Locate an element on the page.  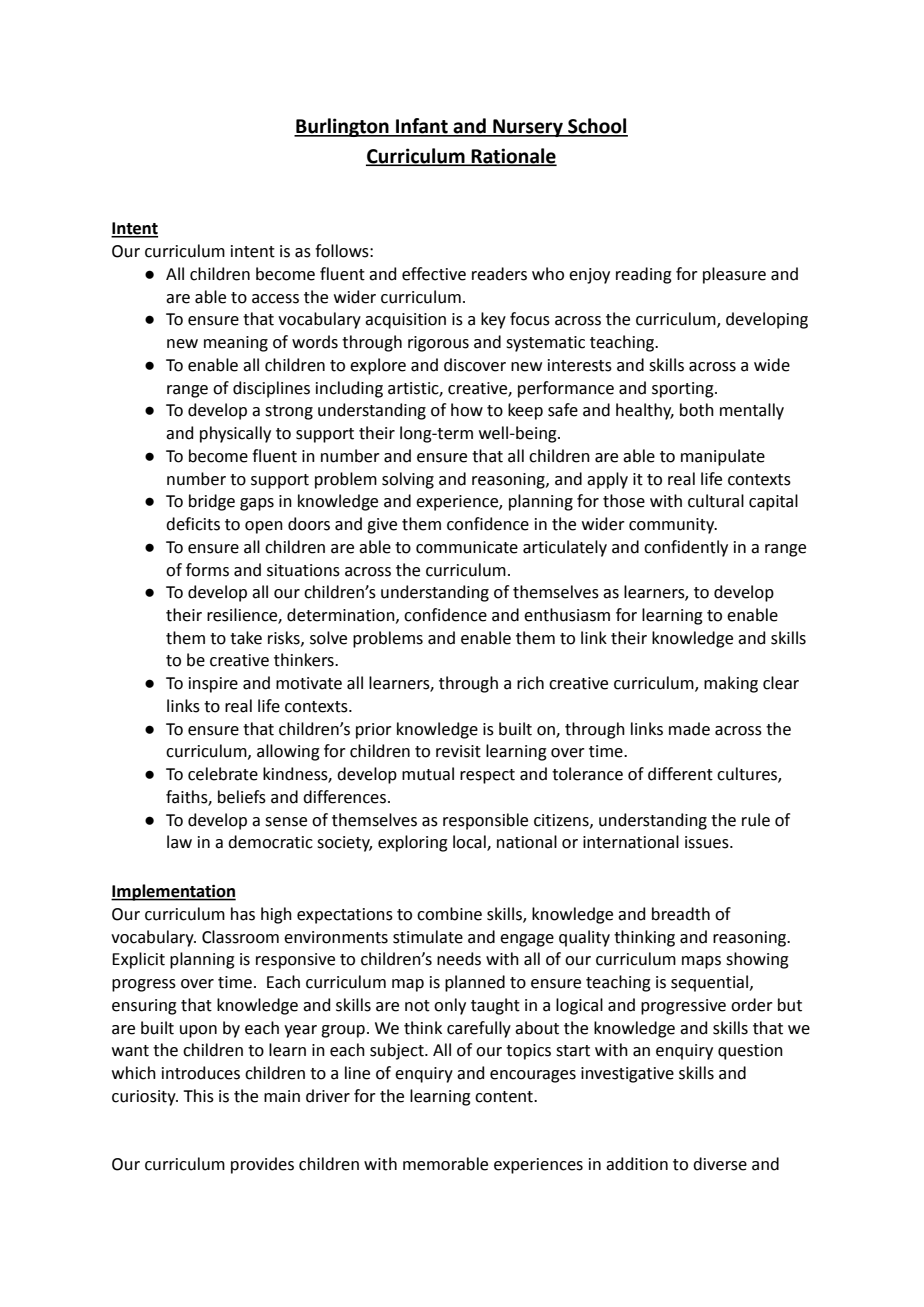
Burlington is located at coordinates (342, 127).
